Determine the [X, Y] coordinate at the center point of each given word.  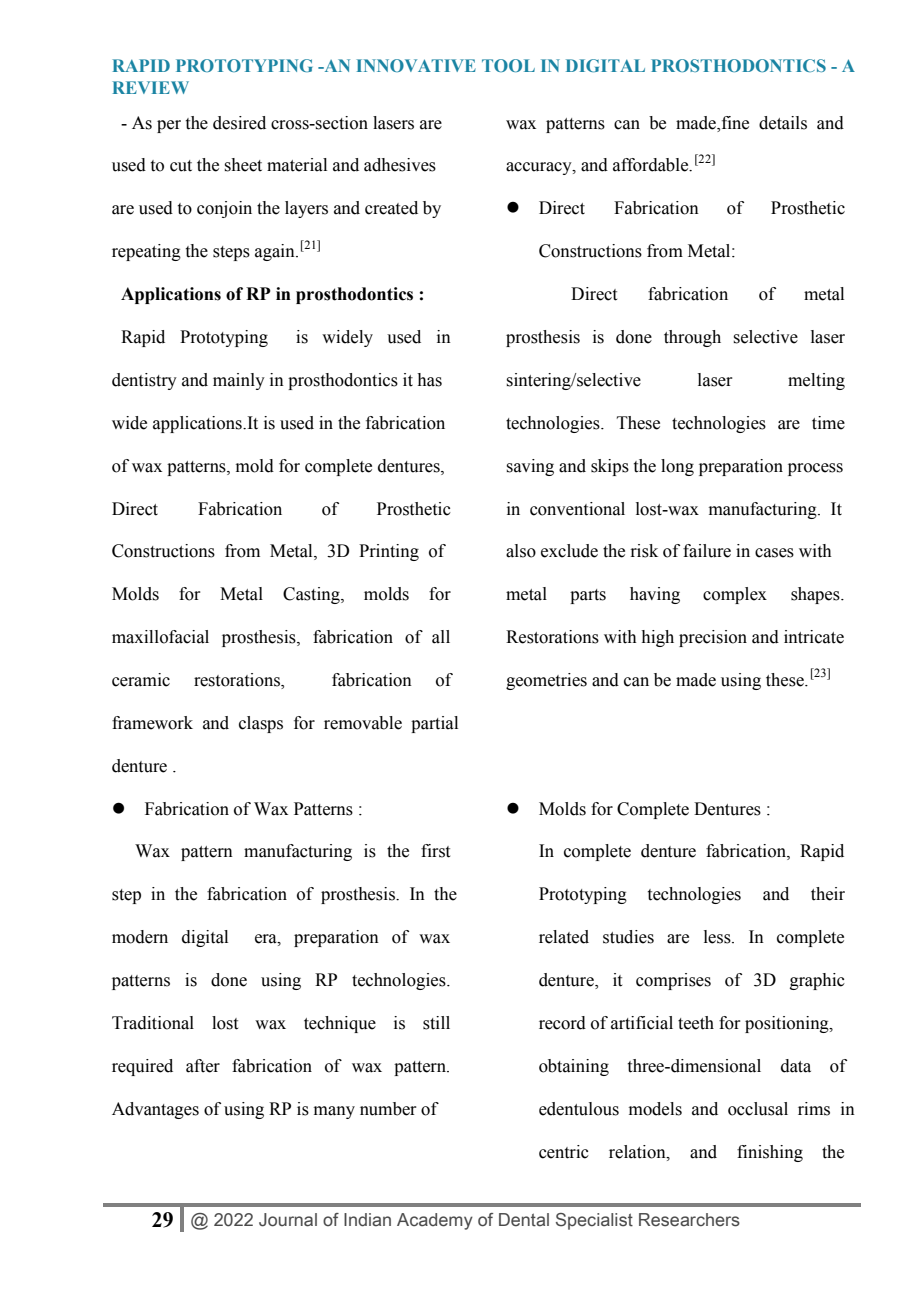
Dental [524, 1220]
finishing [770, 1153]
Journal [288, 1220]
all [441, 637]
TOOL [508, 65]
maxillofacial [160, 637]
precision [713, 638]
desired [239, 123]
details [783, 123]
